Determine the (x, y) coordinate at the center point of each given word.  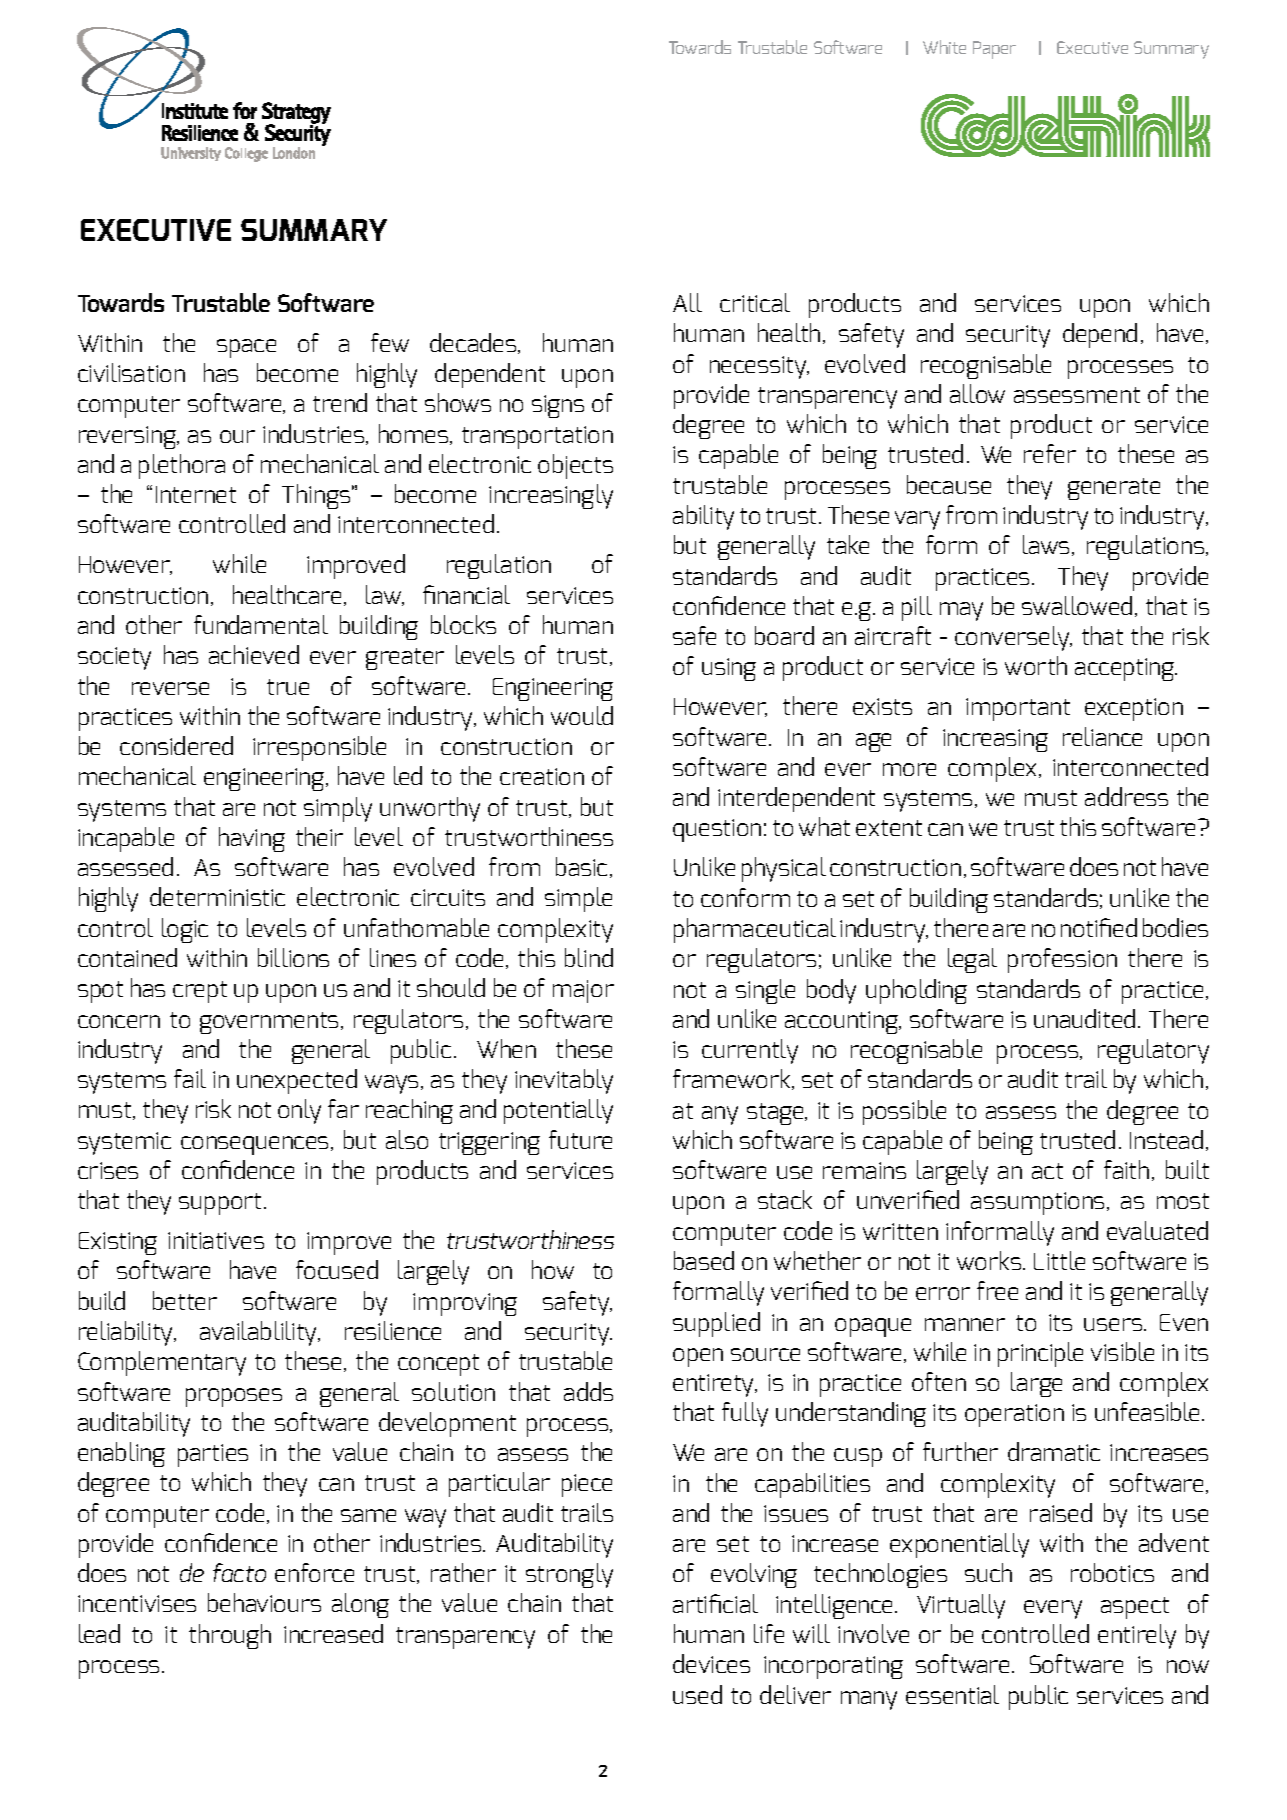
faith (1126, 1169)
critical (755, 302)
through (230, 1636)
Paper (994, 50)
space (246, 348)
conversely (1013, 638)
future (580, 1139)
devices (711, 1663)
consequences (254, 1145)
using (729, 669)
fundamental (261, 624)
